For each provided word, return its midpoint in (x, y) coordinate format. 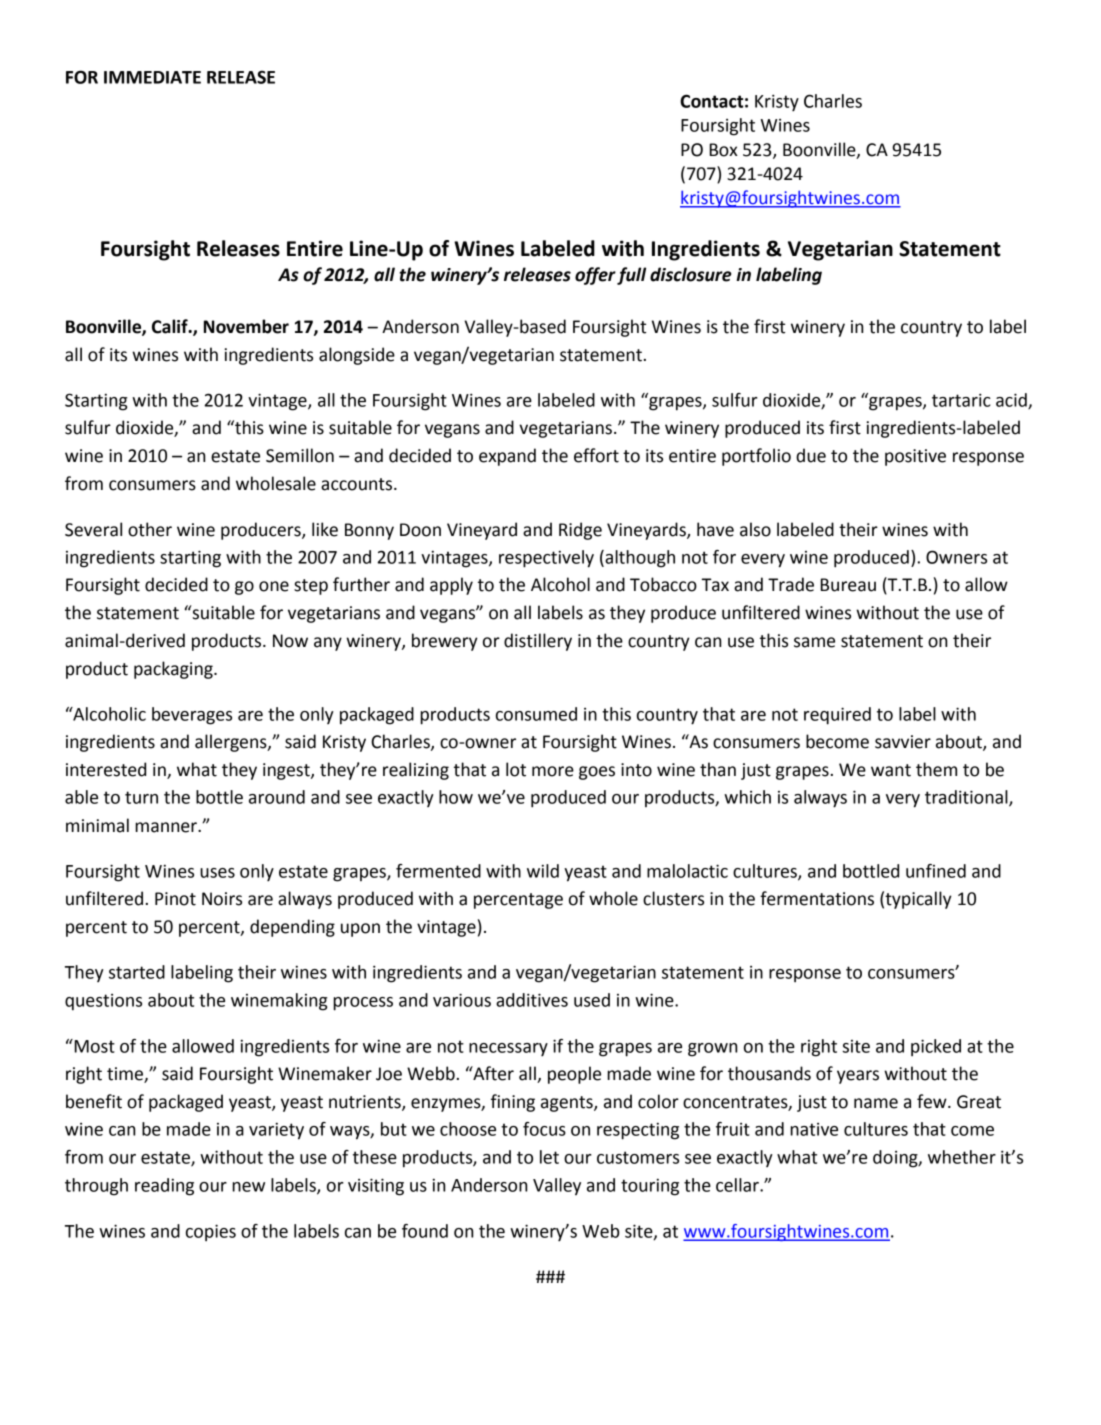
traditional (967, 798)
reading (164, 1187)
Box (724, 150)
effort (596, 455)
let (549, 1157)
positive (915, 457)
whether (962, 1157)
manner (167, 827)
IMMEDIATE (152, 77)
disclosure (691, 274)
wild (543, 871)
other (150, 529)
